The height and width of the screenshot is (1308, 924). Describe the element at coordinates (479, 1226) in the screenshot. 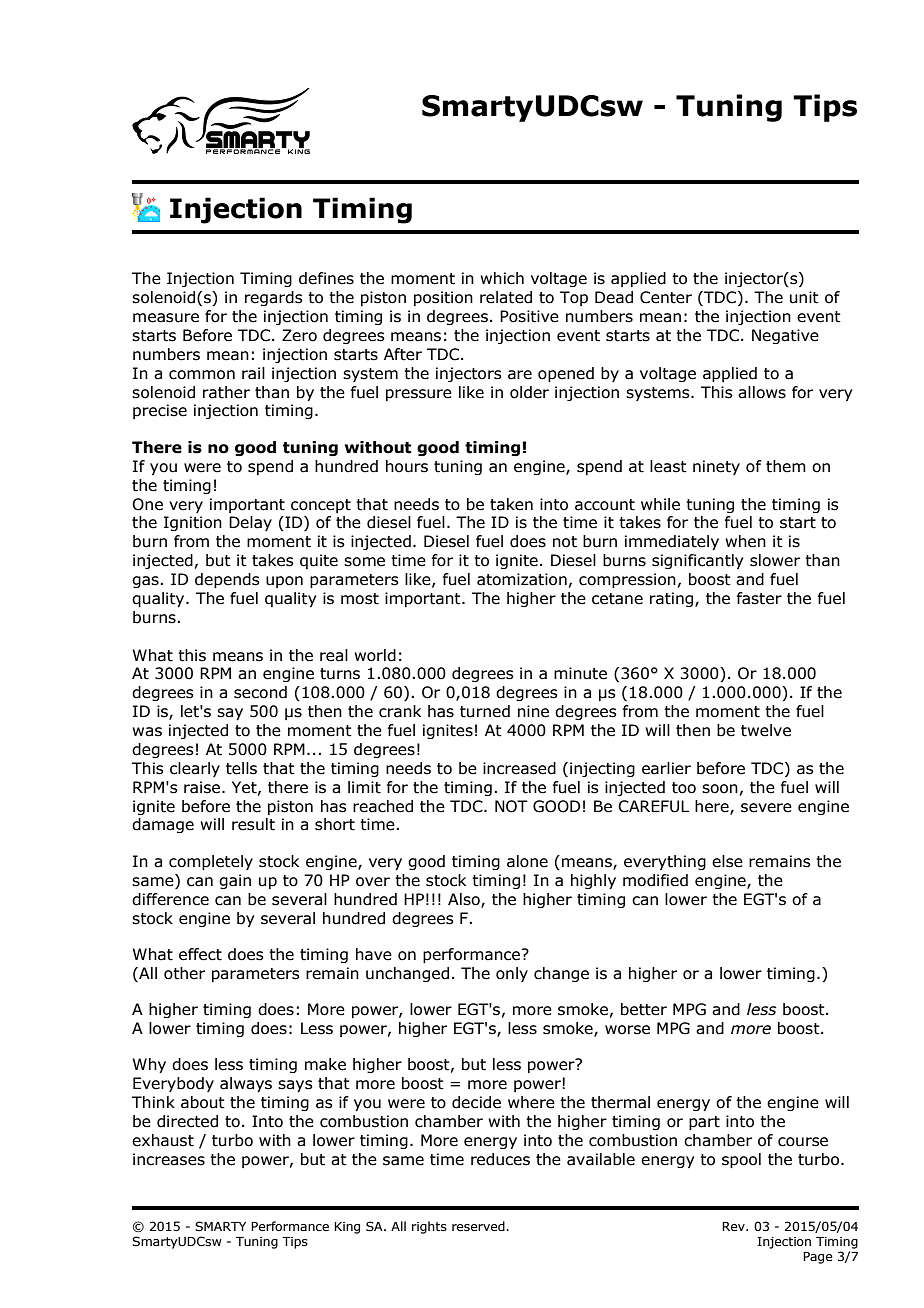

I see `reserved` at that location.
